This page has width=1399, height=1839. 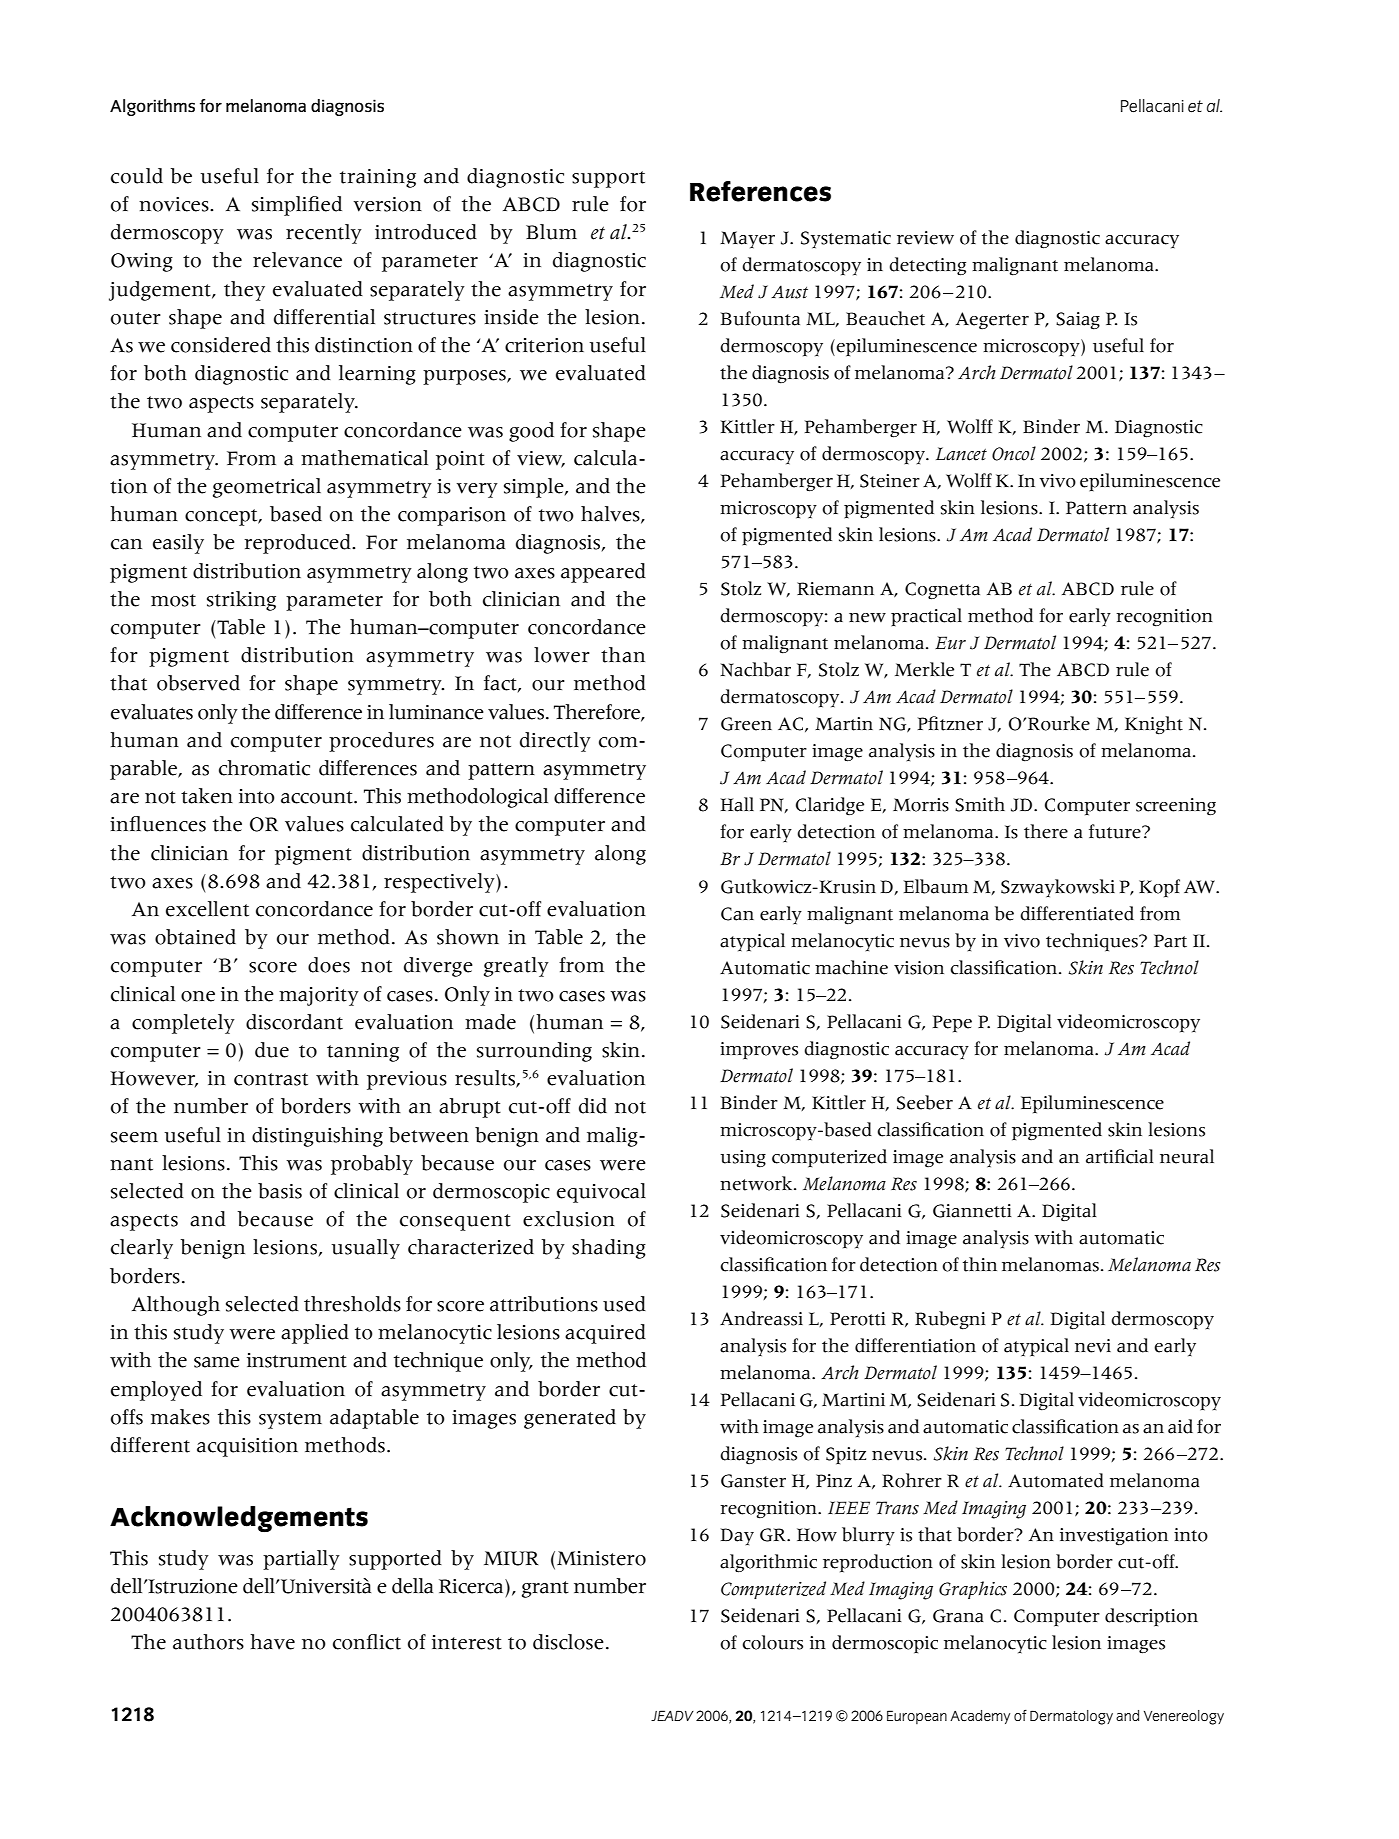 I want to click on Lancet, so click(x=961, y=454).
